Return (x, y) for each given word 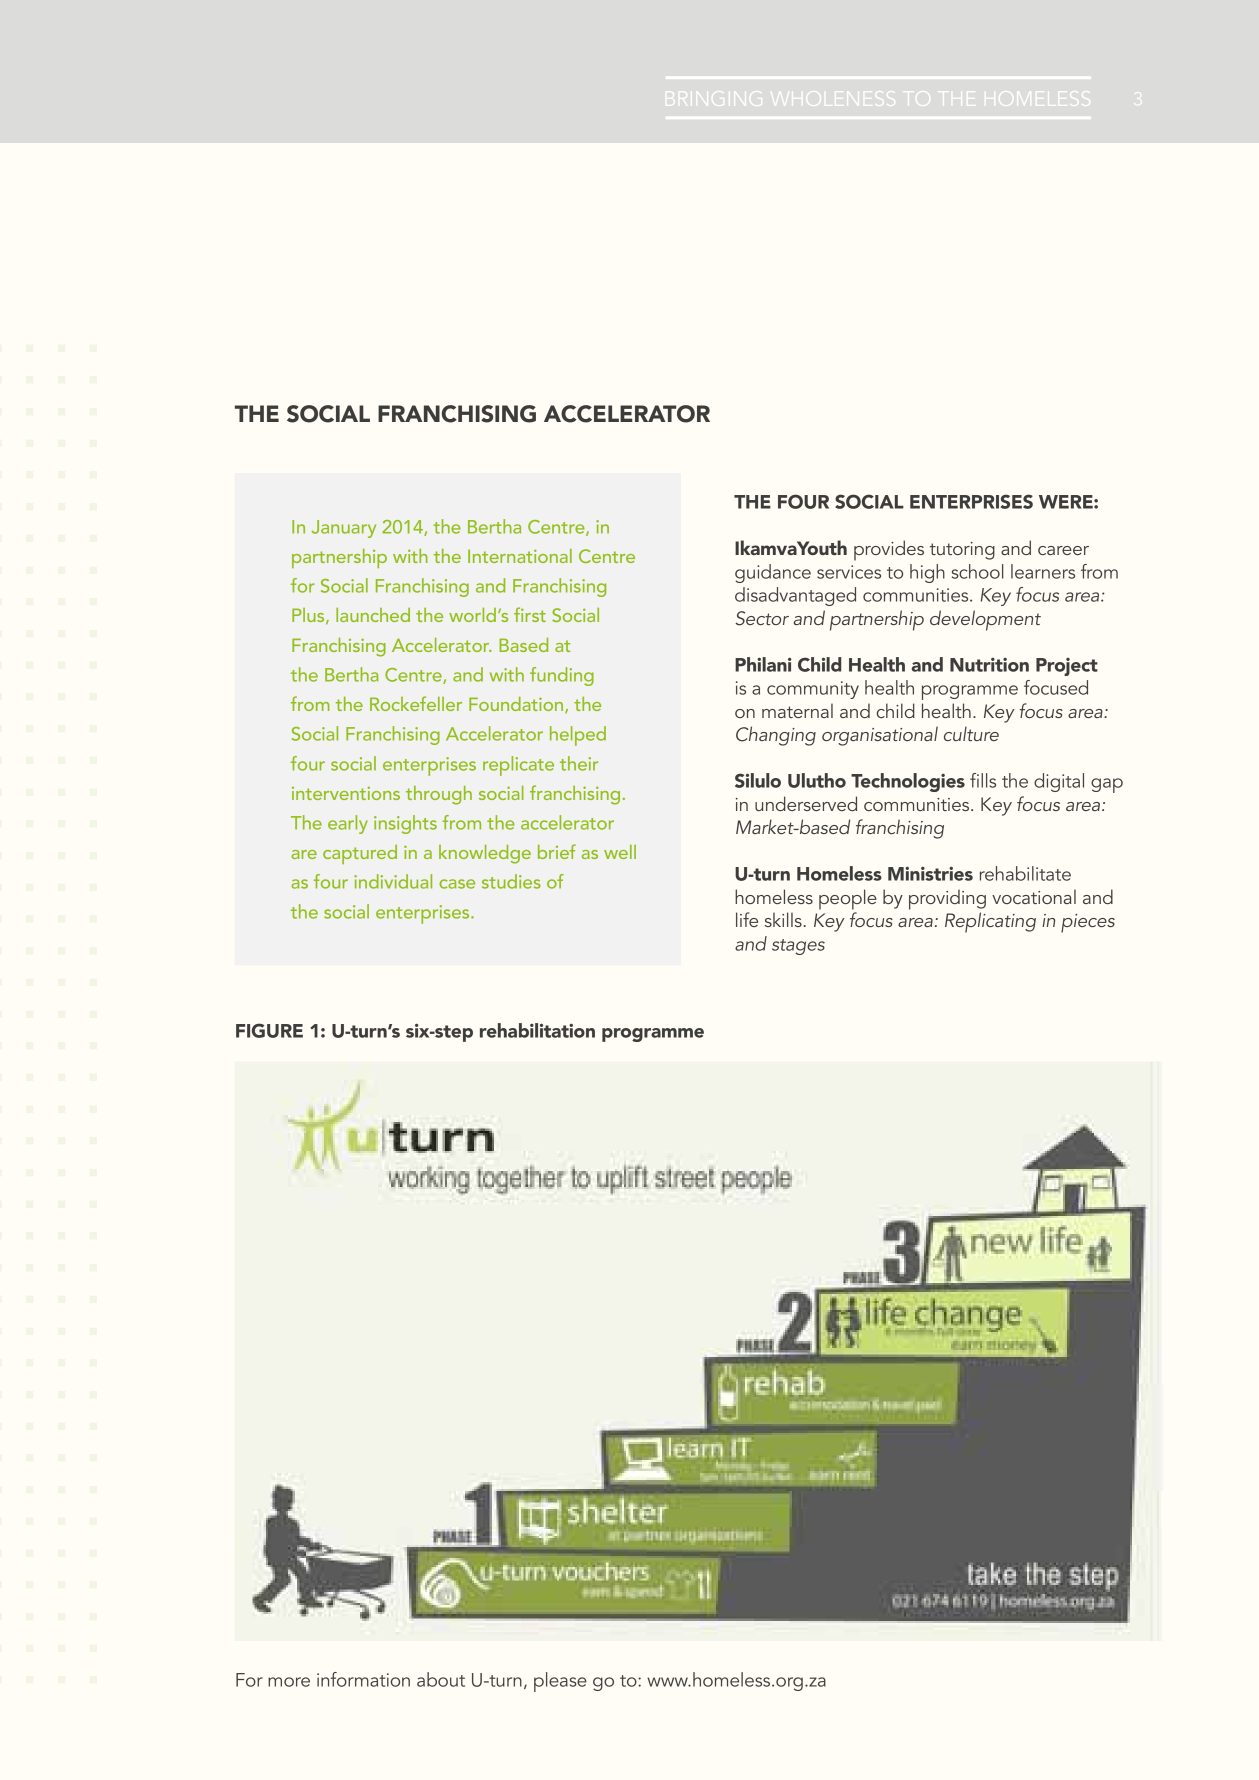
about (441, 1679)
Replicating (990, 922)
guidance (773, 573)
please (560, 1682)
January (344, 529)
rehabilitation (537, 1030)
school (978, 571)
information (363, 1679)
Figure (269, 1030)
